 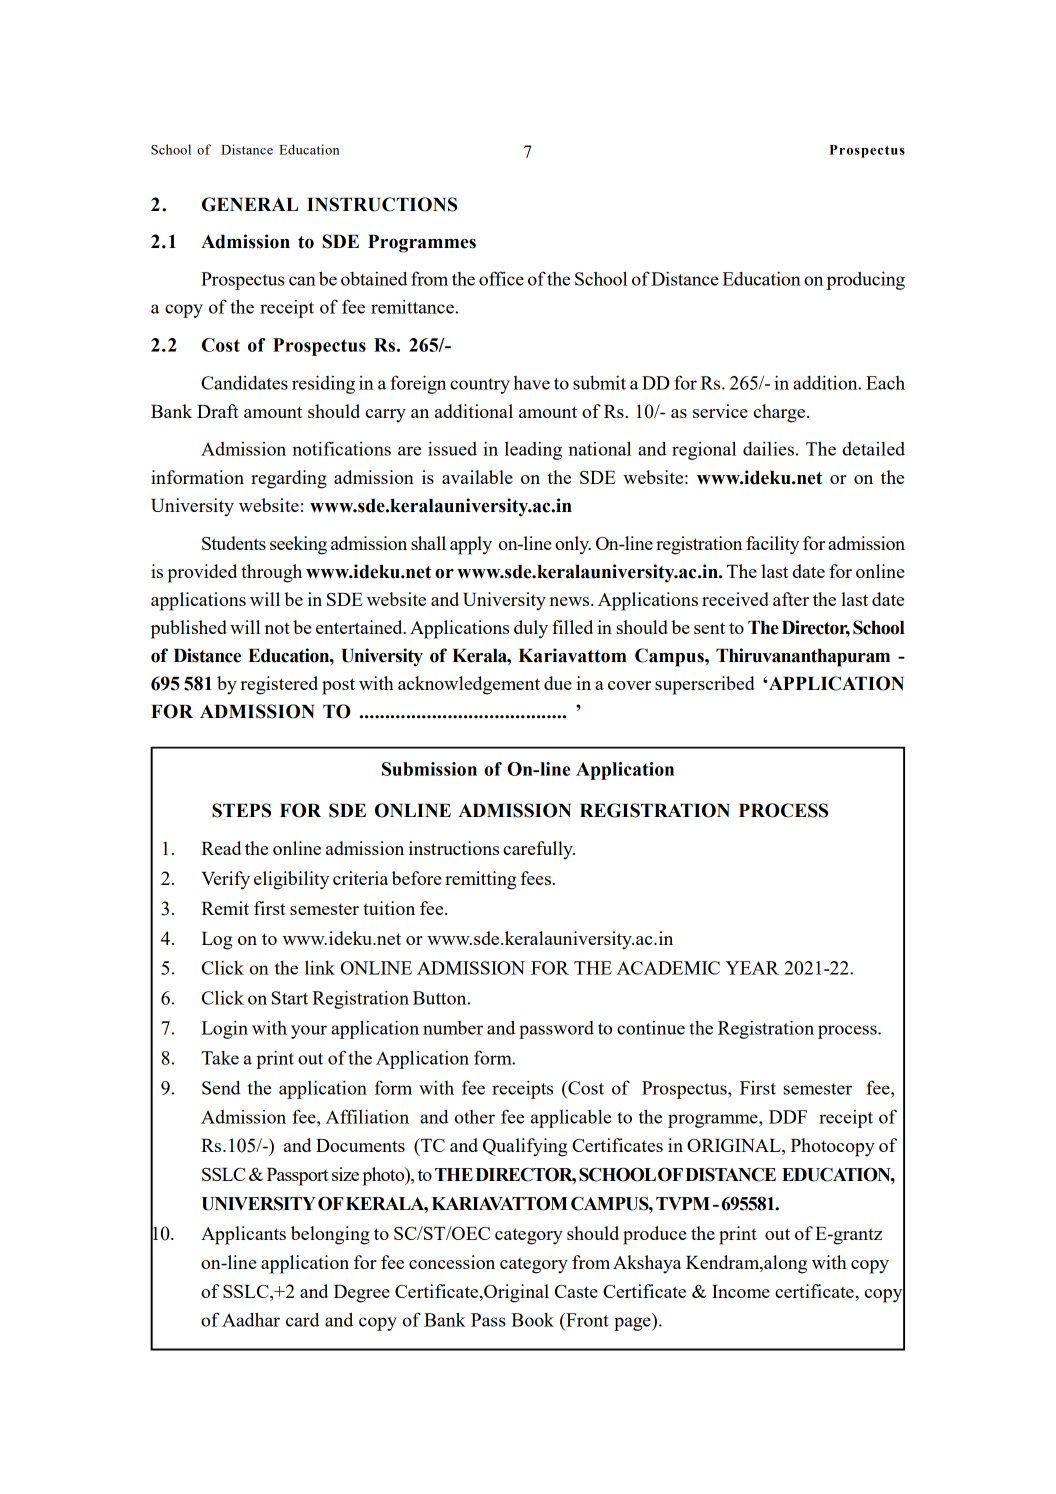 I want to click on Aadhar, so click(x=251, y=1319).
